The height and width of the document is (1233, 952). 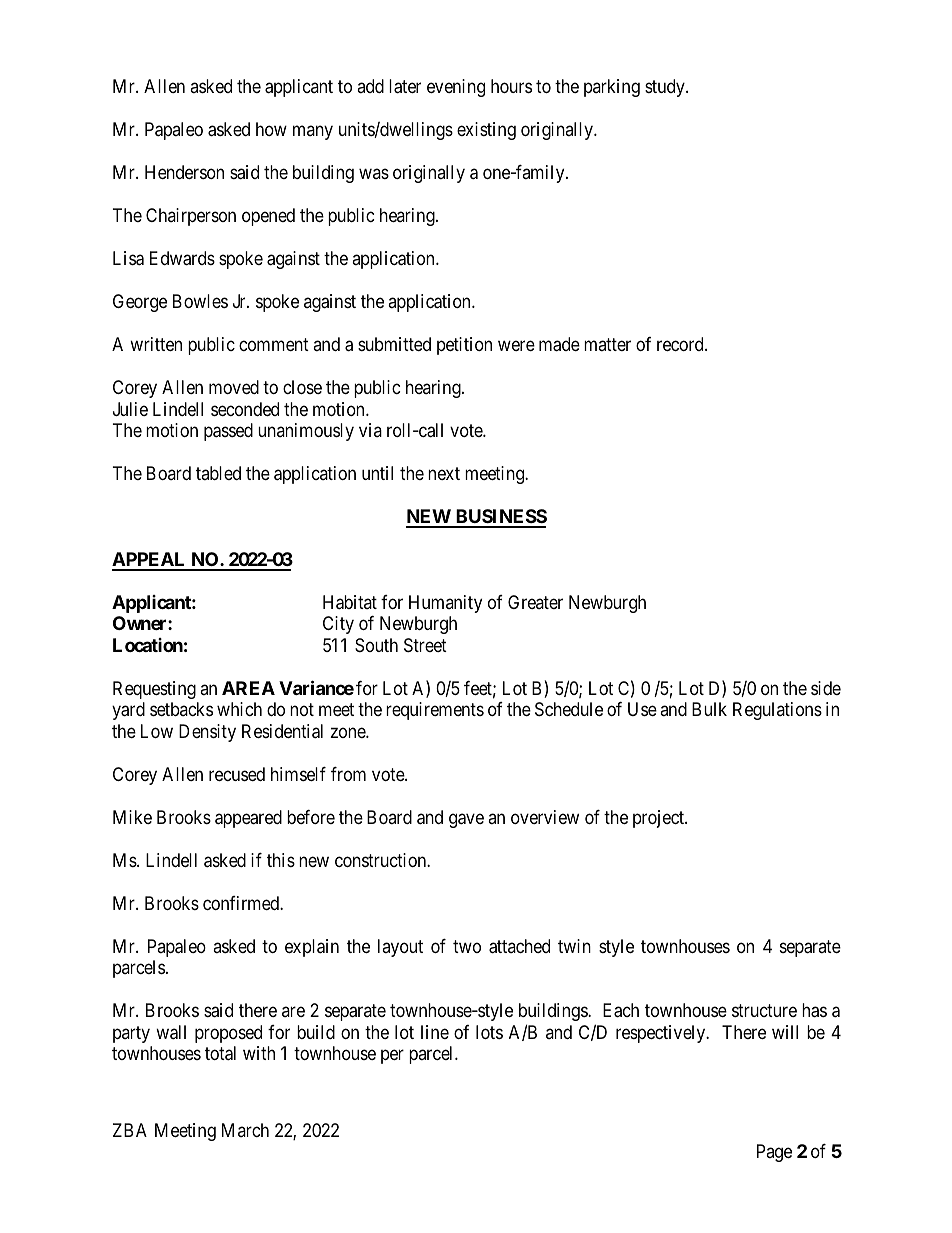 What do you see at coordinates (489, 1032) in the document?
I see `lots` at bounding box center [489, 1032].
